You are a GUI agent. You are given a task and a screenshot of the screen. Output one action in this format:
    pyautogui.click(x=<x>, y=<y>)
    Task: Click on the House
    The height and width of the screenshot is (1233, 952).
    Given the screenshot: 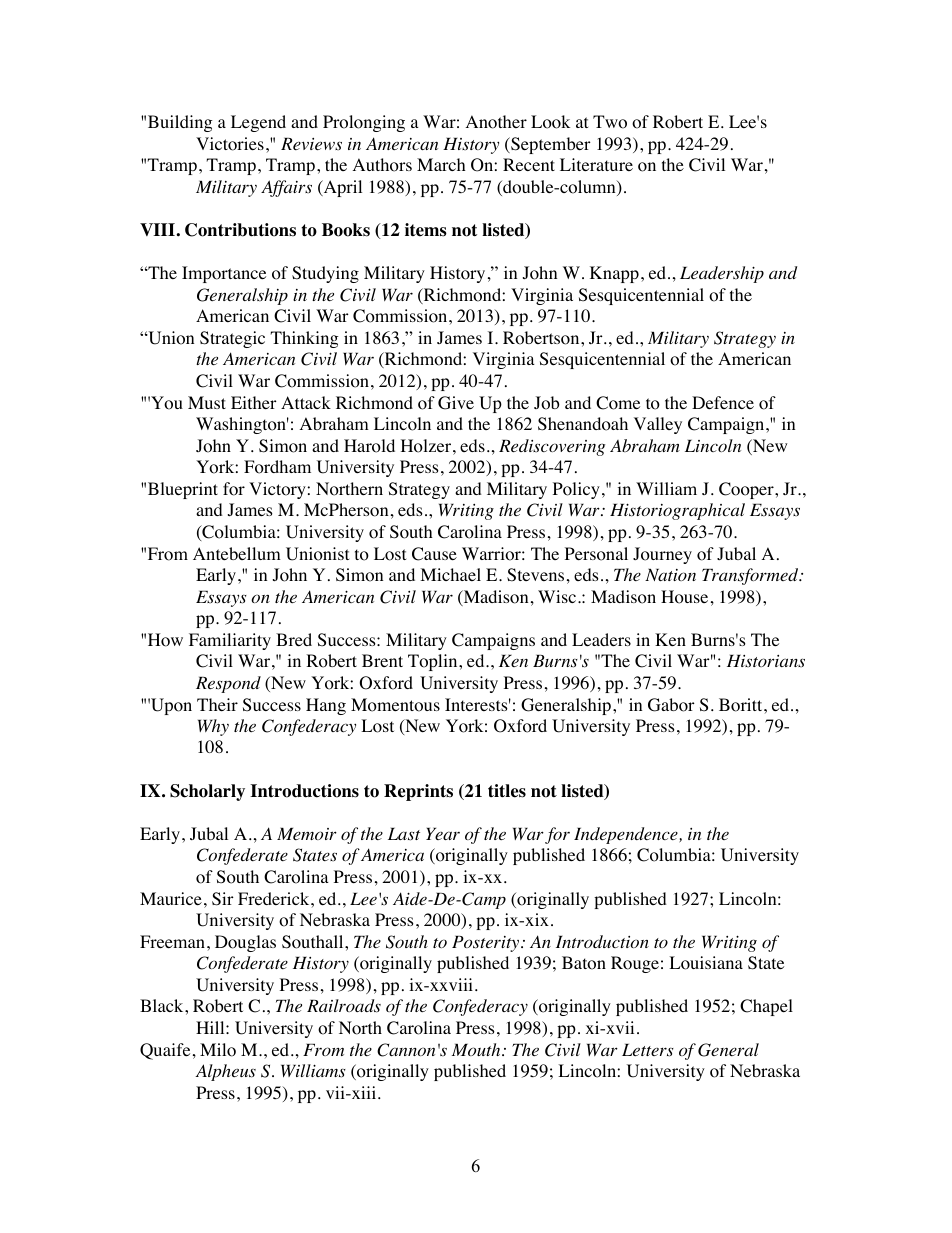 What is the action you would take?
    pyautogui.click(x=684, y=597)
